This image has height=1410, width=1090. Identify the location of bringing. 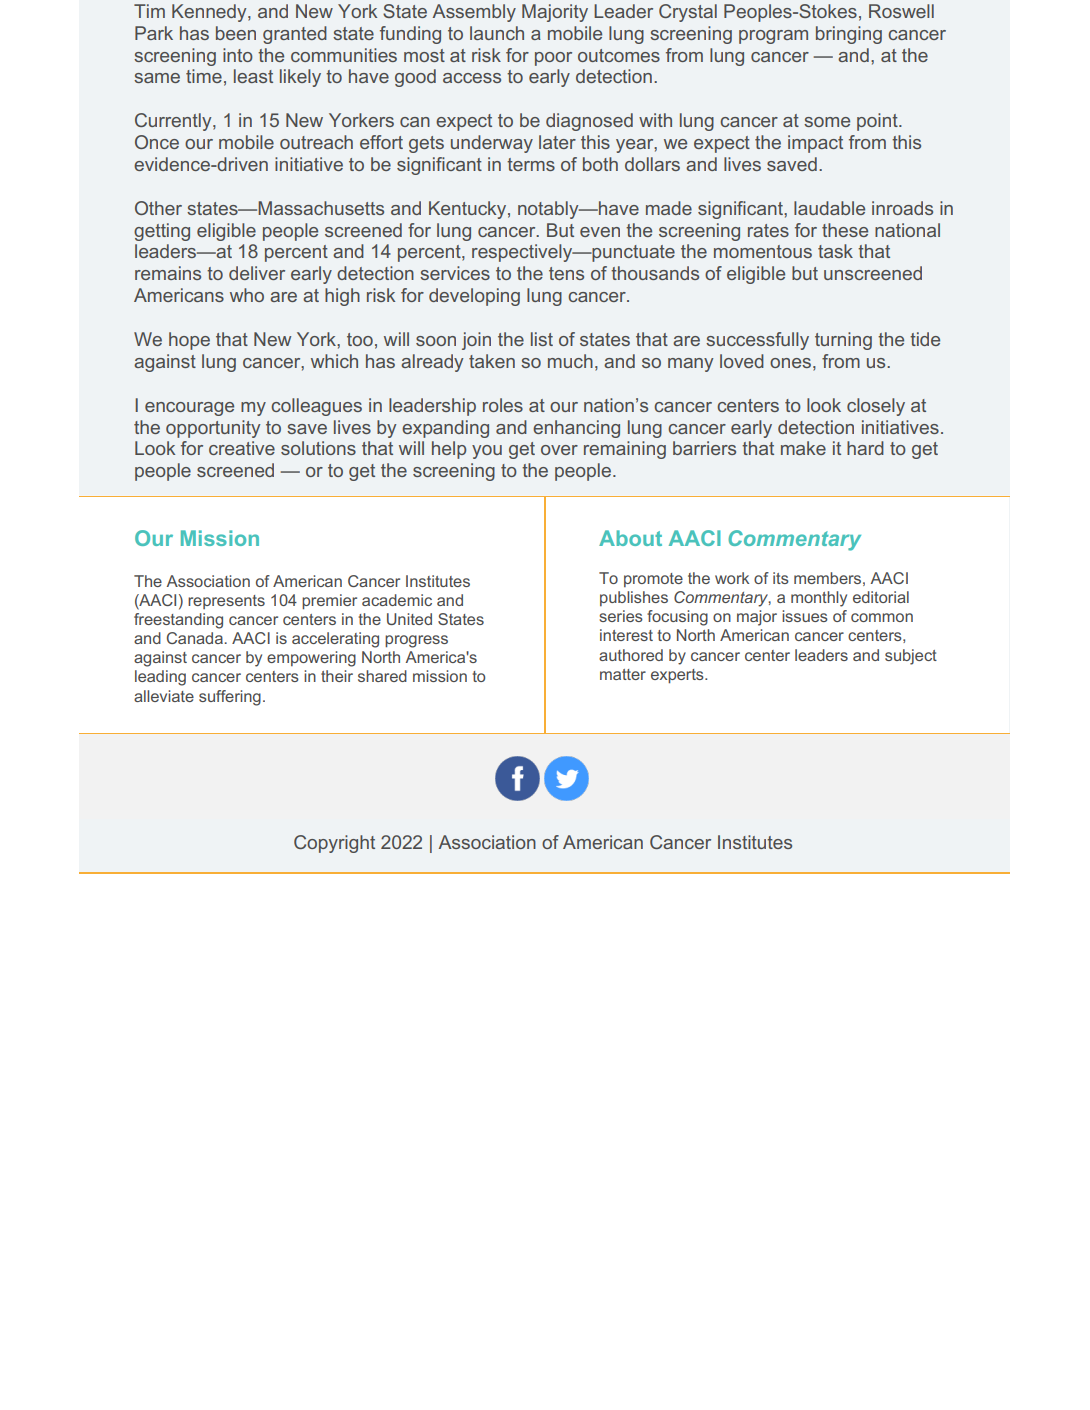
(849, 35).
